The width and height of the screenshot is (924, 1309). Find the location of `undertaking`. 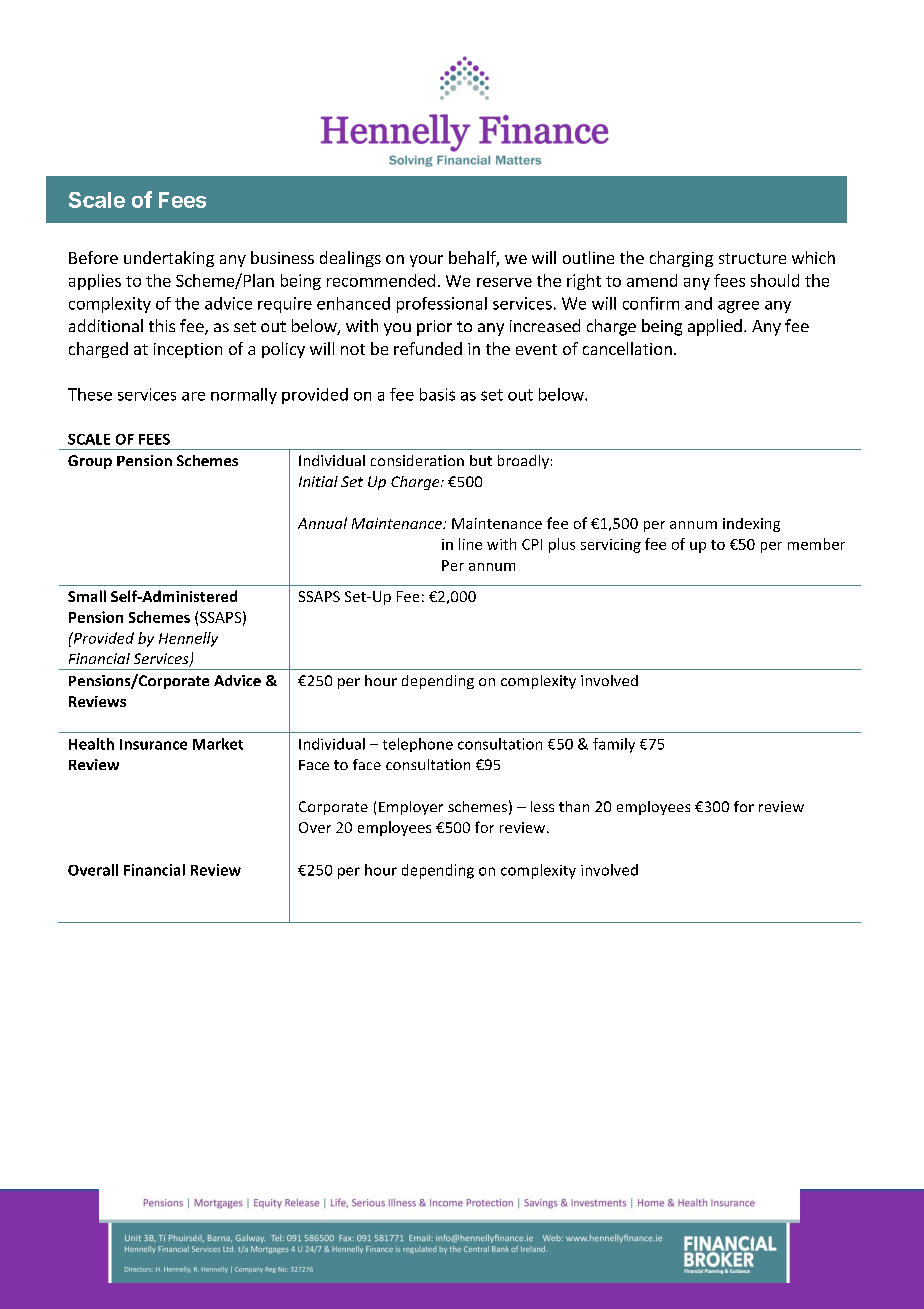

undertaking is located at coordinates (169, 259).
